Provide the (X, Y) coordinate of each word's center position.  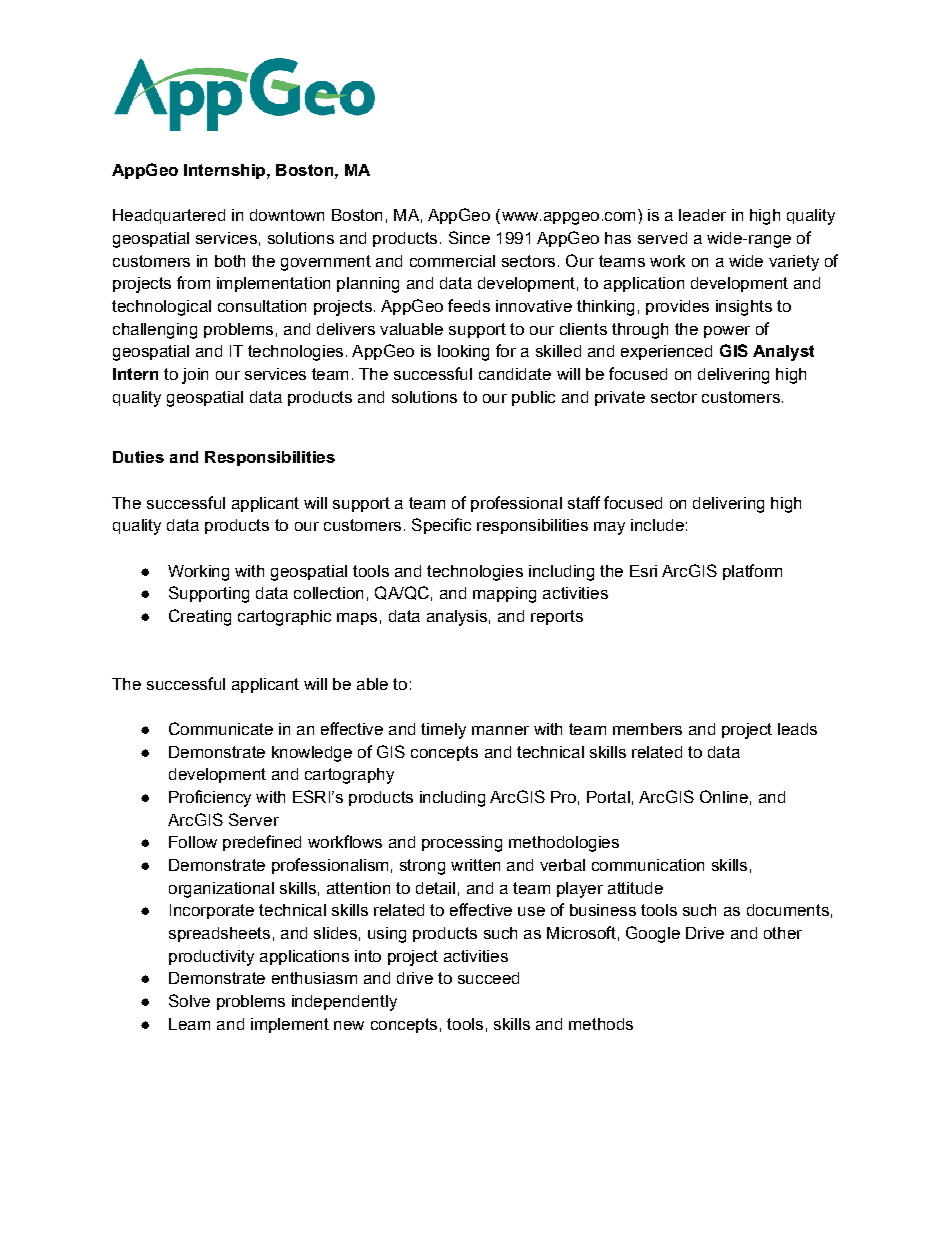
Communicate (221, 728)
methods (601, 1024)
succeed (488, 978)
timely (443, 731)
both (230, 261)
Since (469, 237)
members (647, 729)
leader (702, 215)
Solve (189, 1000)
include (657, 525)
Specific (441, 526)
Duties (138, 457)
